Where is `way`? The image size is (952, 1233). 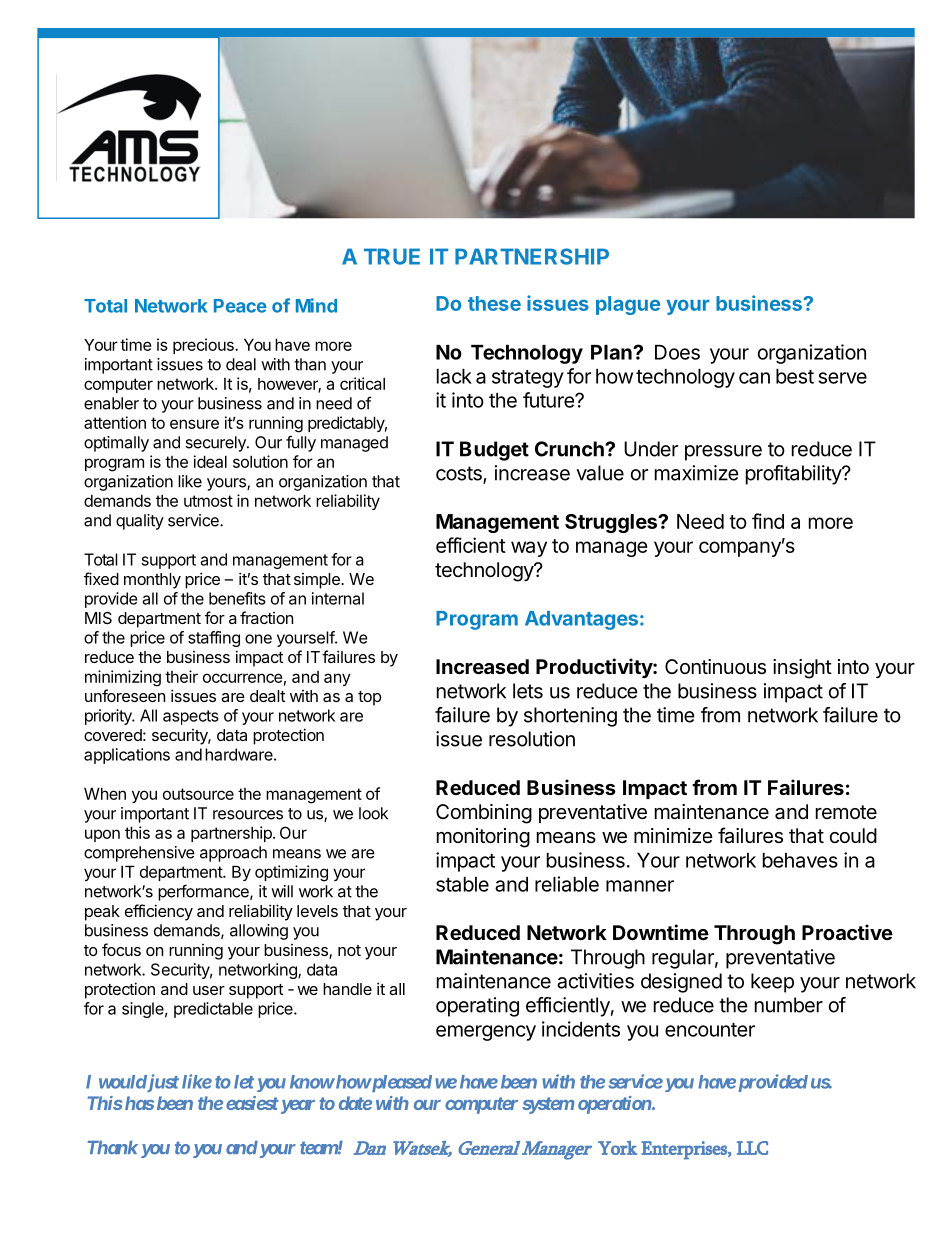
way is located at coordinates (529, 549).
